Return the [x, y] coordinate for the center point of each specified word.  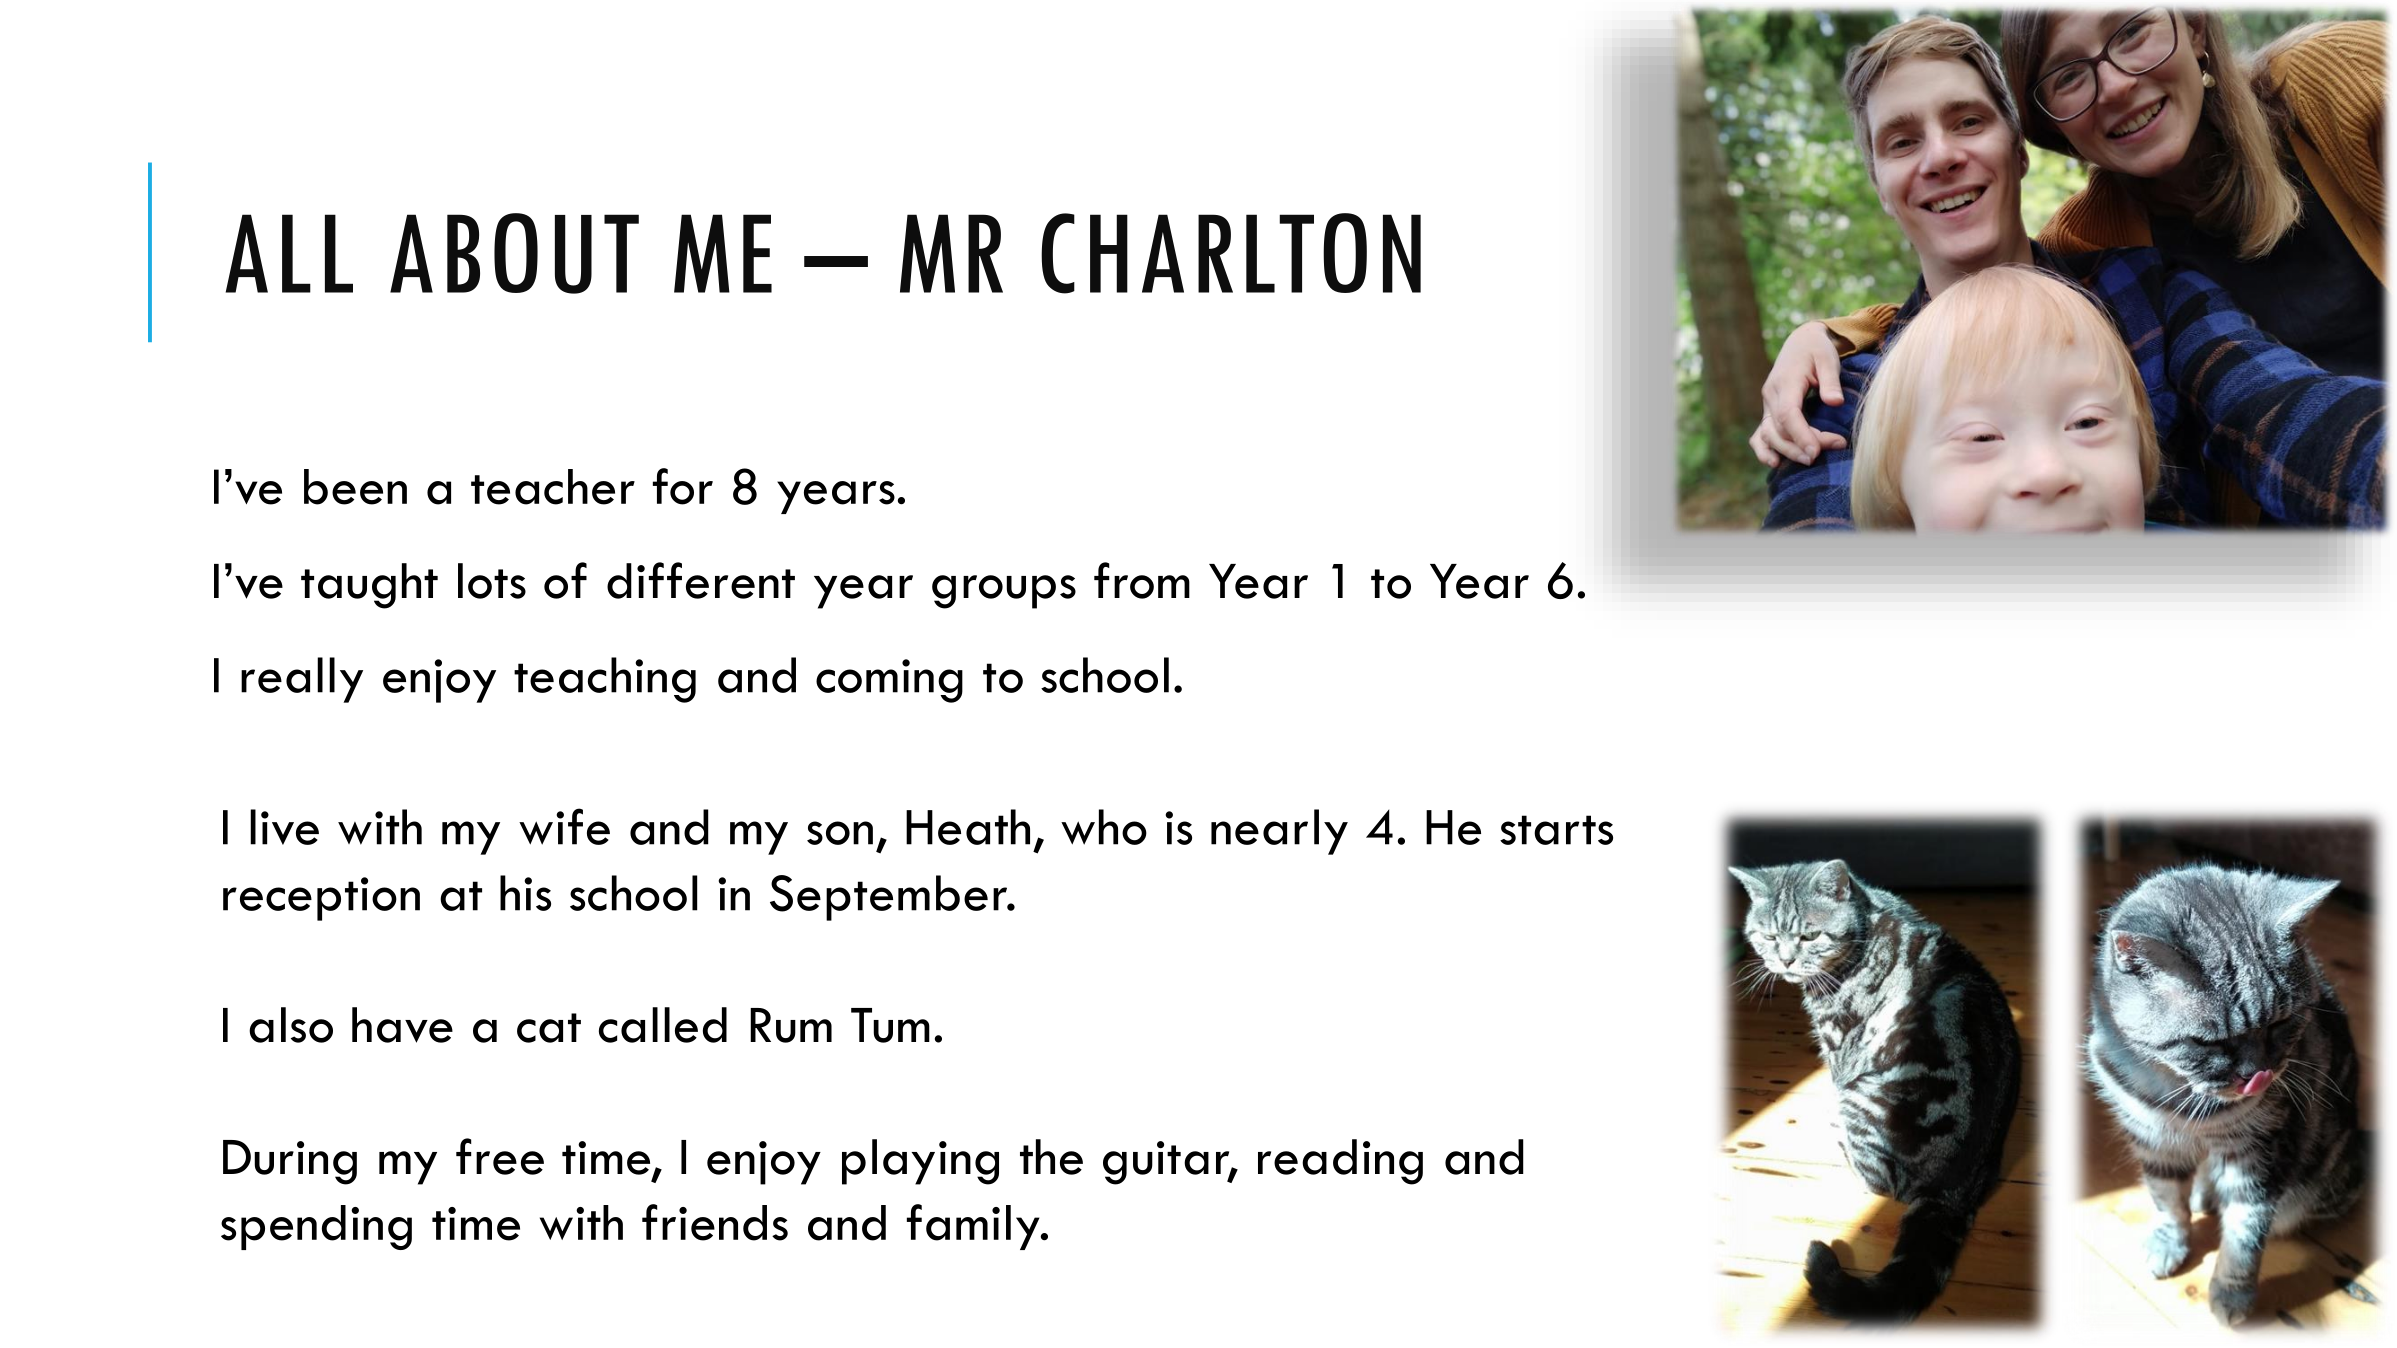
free [500, 1156]
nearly [1279, 832]
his [525, 893]
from [1142, 580]
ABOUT [514, 253]
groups [1004, 592]
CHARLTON [1231, 253]
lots [492, 581]
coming [889, 681]
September [890, 898]
